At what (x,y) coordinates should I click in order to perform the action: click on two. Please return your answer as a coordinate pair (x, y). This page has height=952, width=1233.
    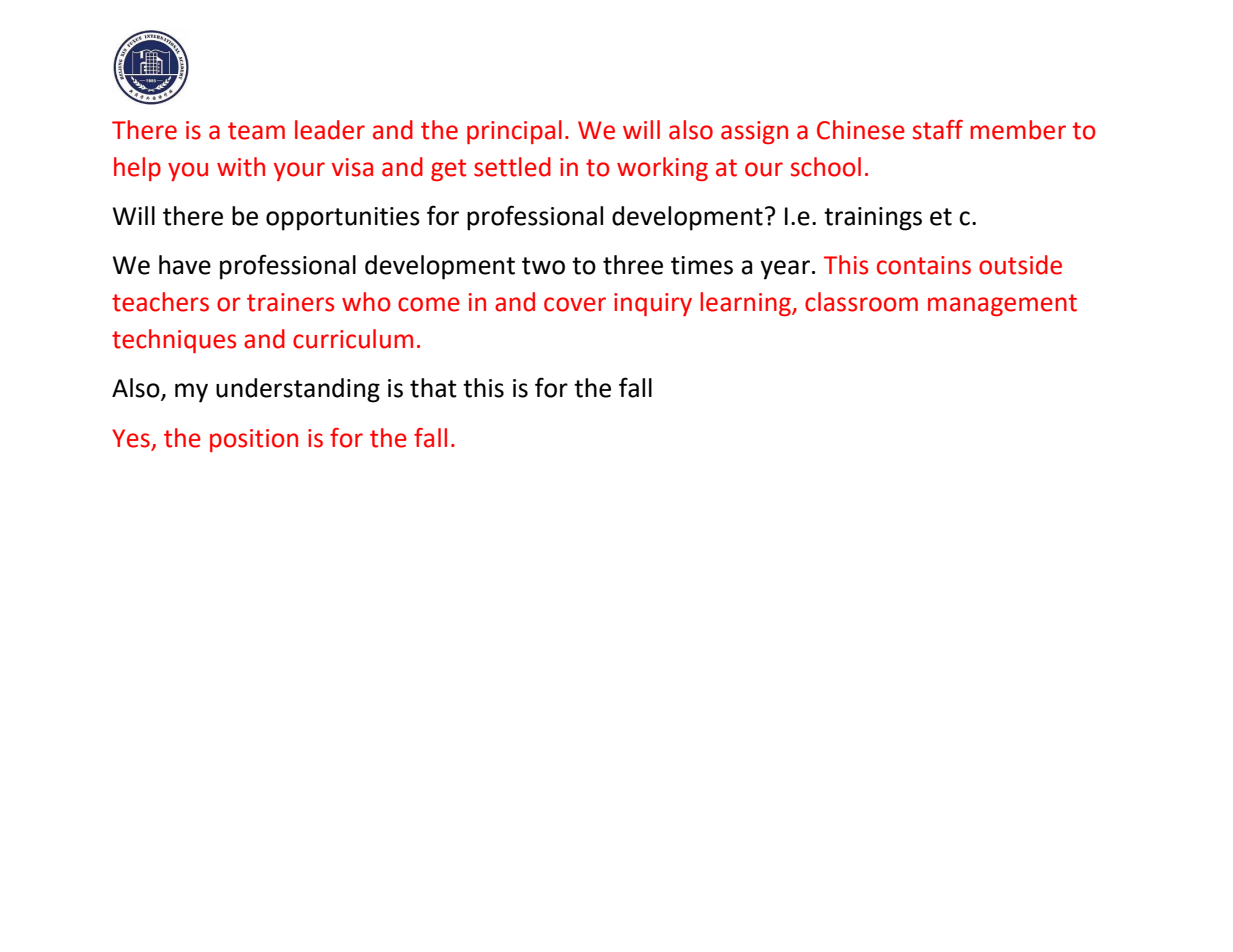
    Looking at the image, I should click on (543, 266).
